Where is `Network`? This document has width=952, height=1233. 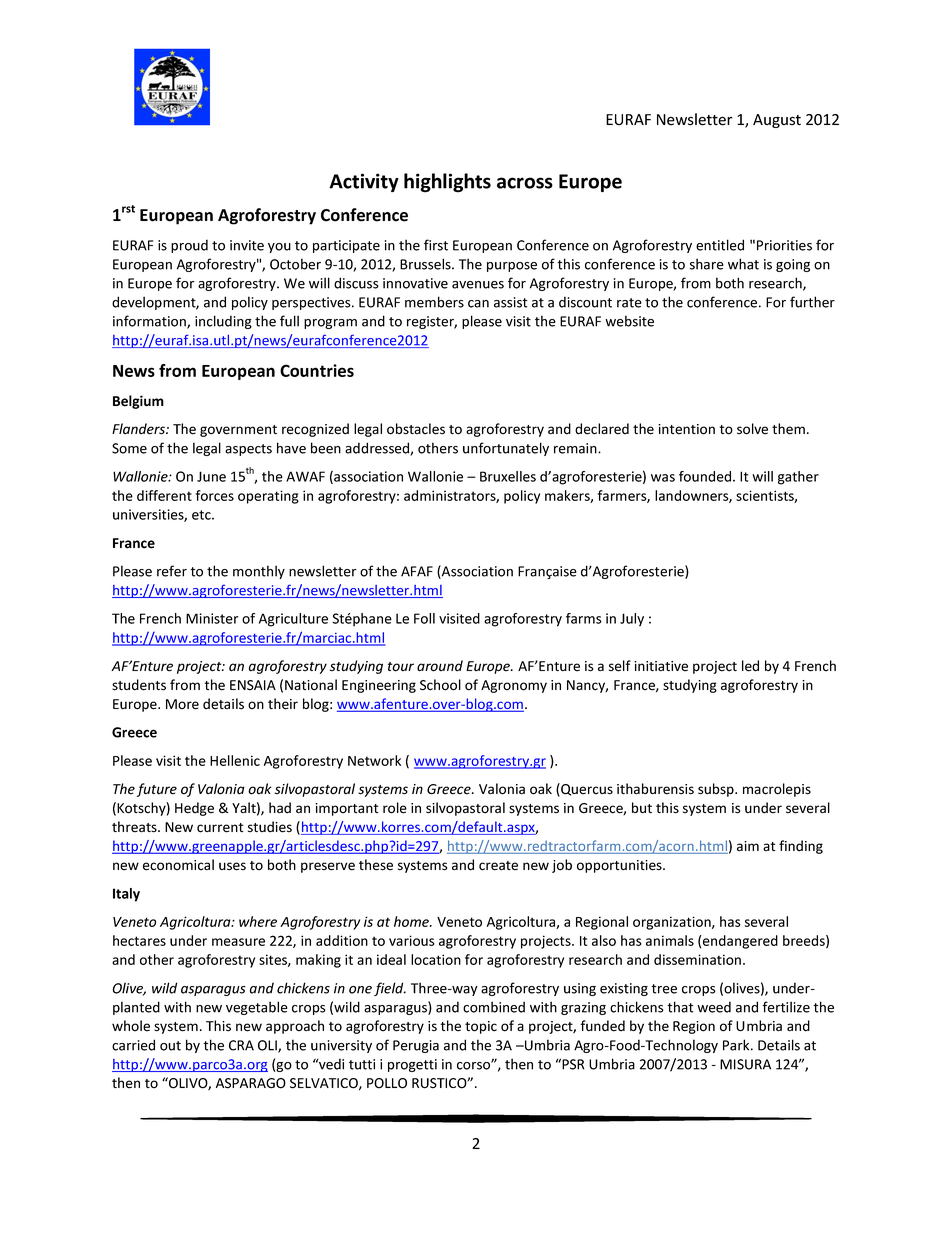 Network is located at coordinates (374, 760).
